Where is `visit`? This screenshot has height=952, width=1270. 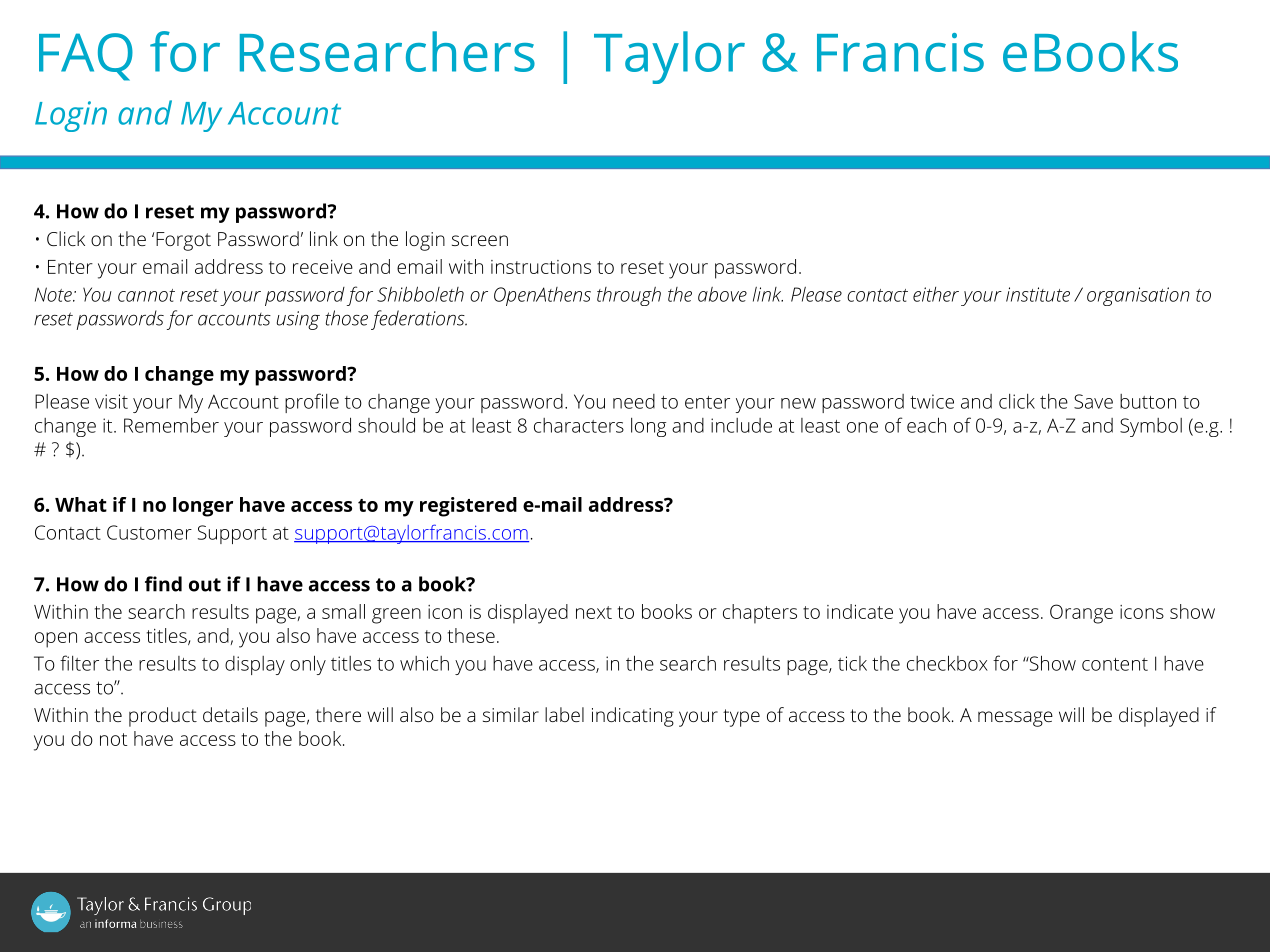 visit is located at coordinates (111, 401).
